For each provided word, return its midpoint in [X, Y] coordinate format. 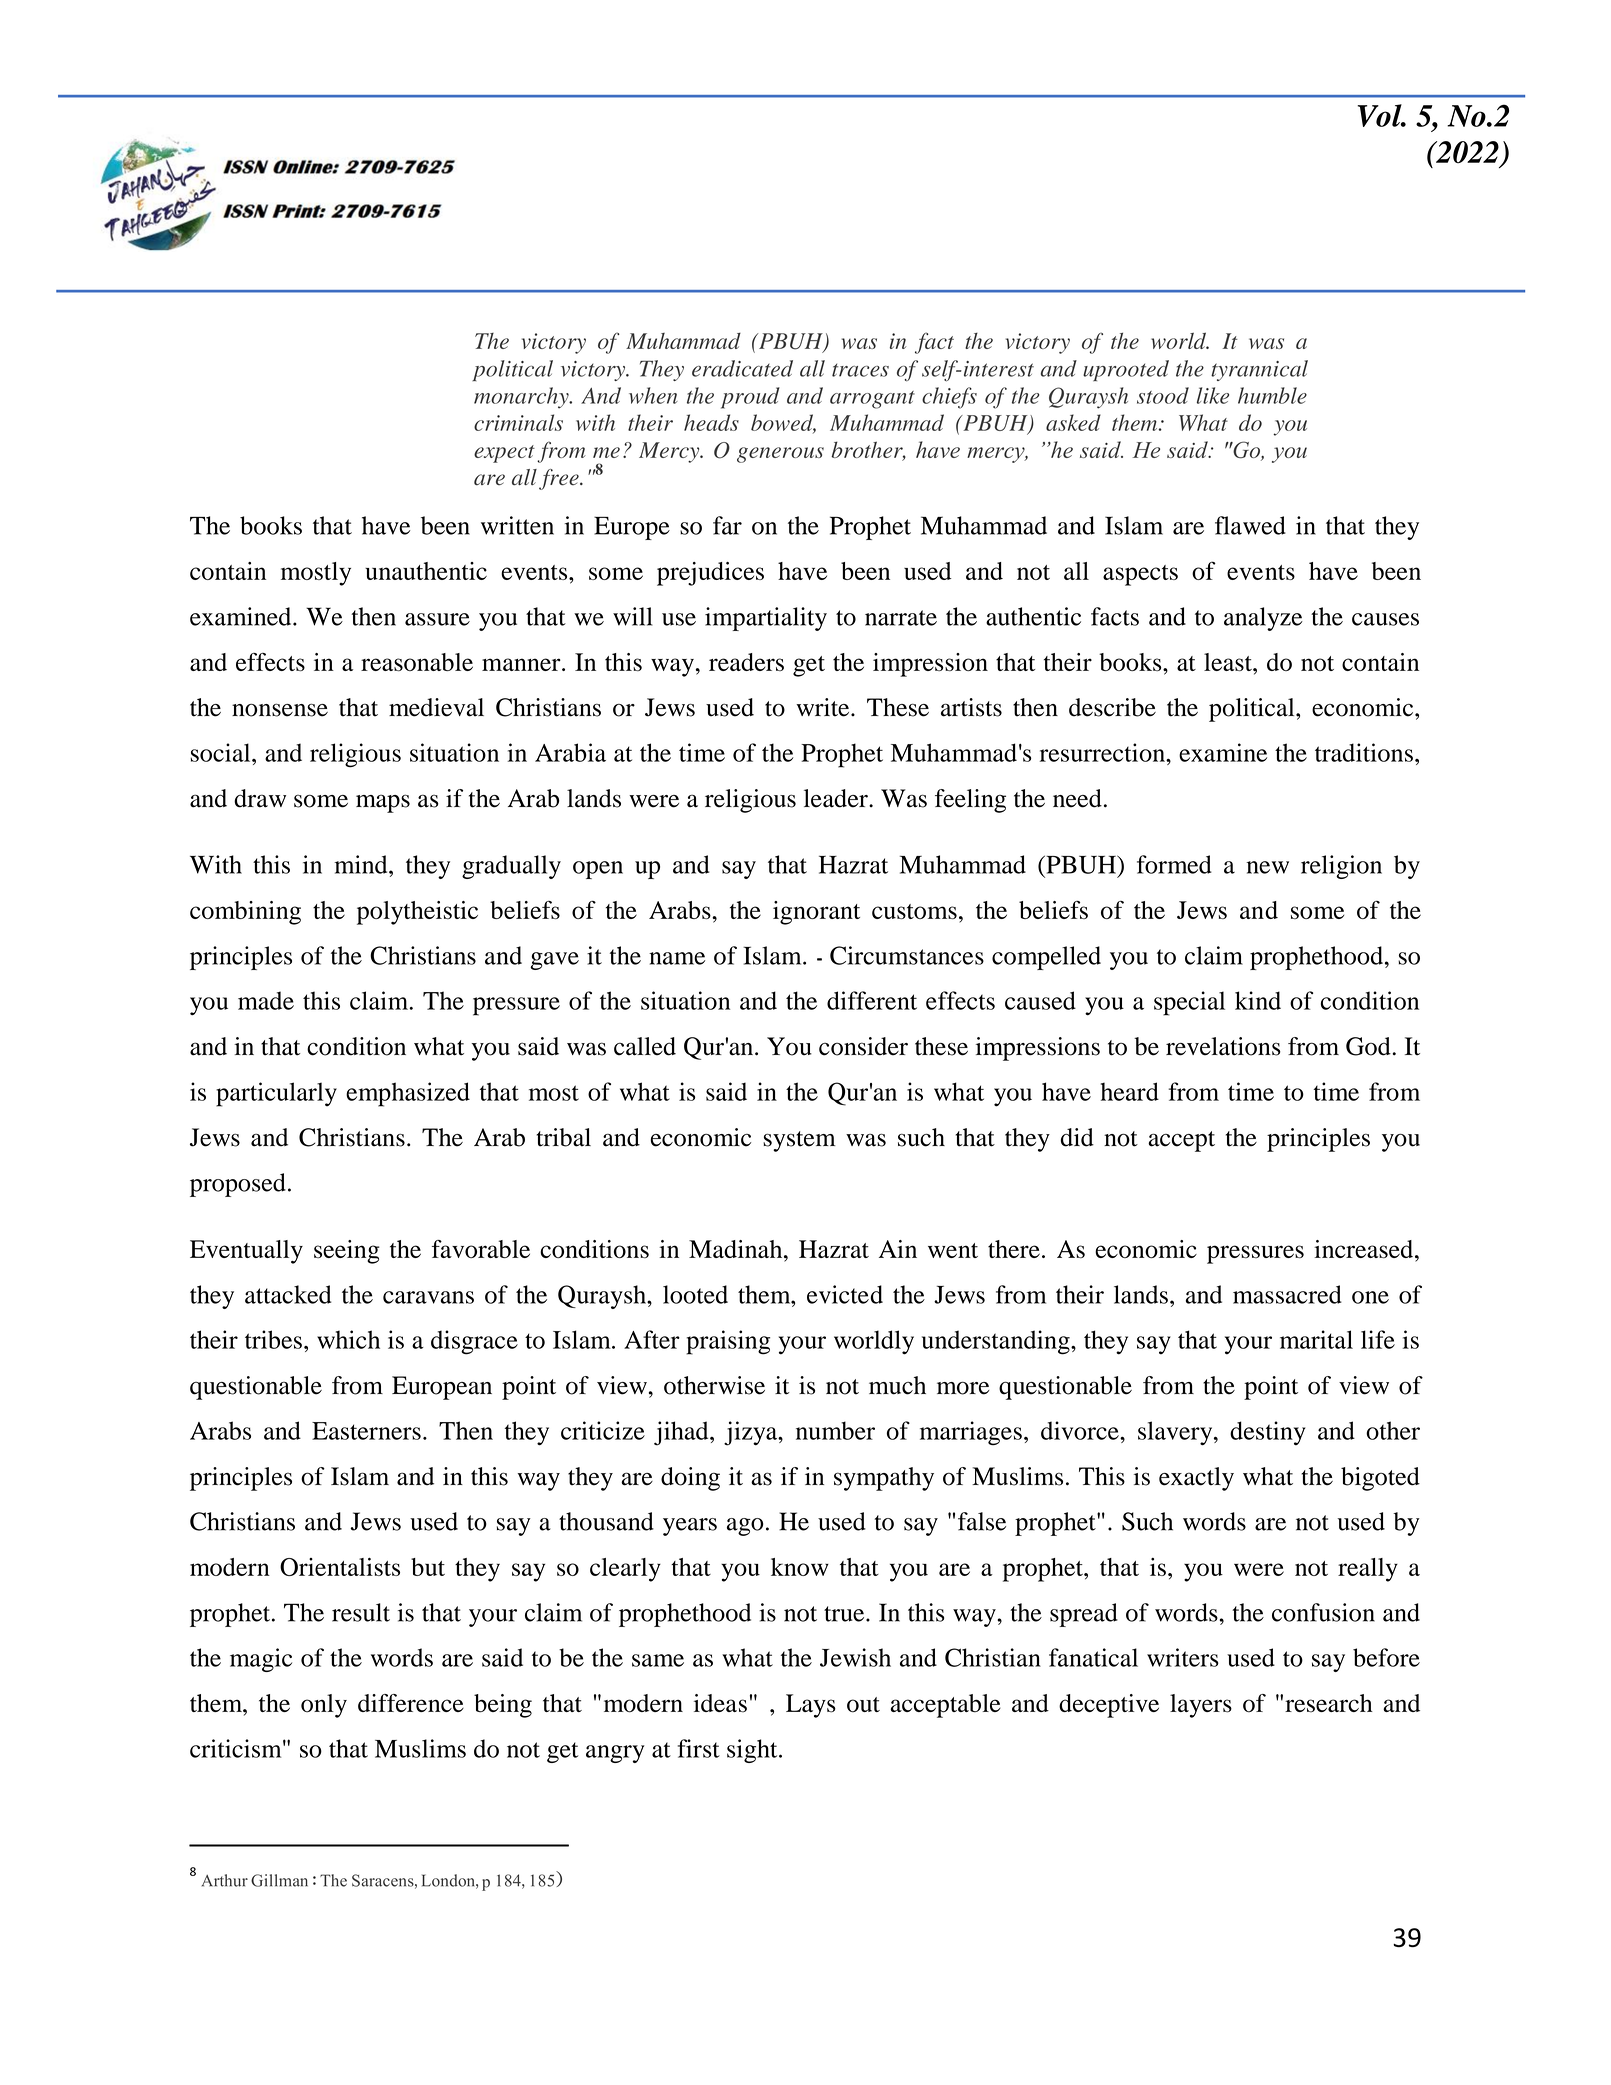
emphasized [408, 1094]
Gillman [279, 1880]
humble [1272, 395]
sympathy [884, 1479]
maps [383, 803]
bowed [783, 424]
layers [1201, 1706]
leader [837, 798]
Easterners [366, 1431]
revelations [1223, 1046]
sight [753, 1751]
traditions [1364, 752]
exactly [1196, 1479]
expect [504, 454]
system [799, 1141]
